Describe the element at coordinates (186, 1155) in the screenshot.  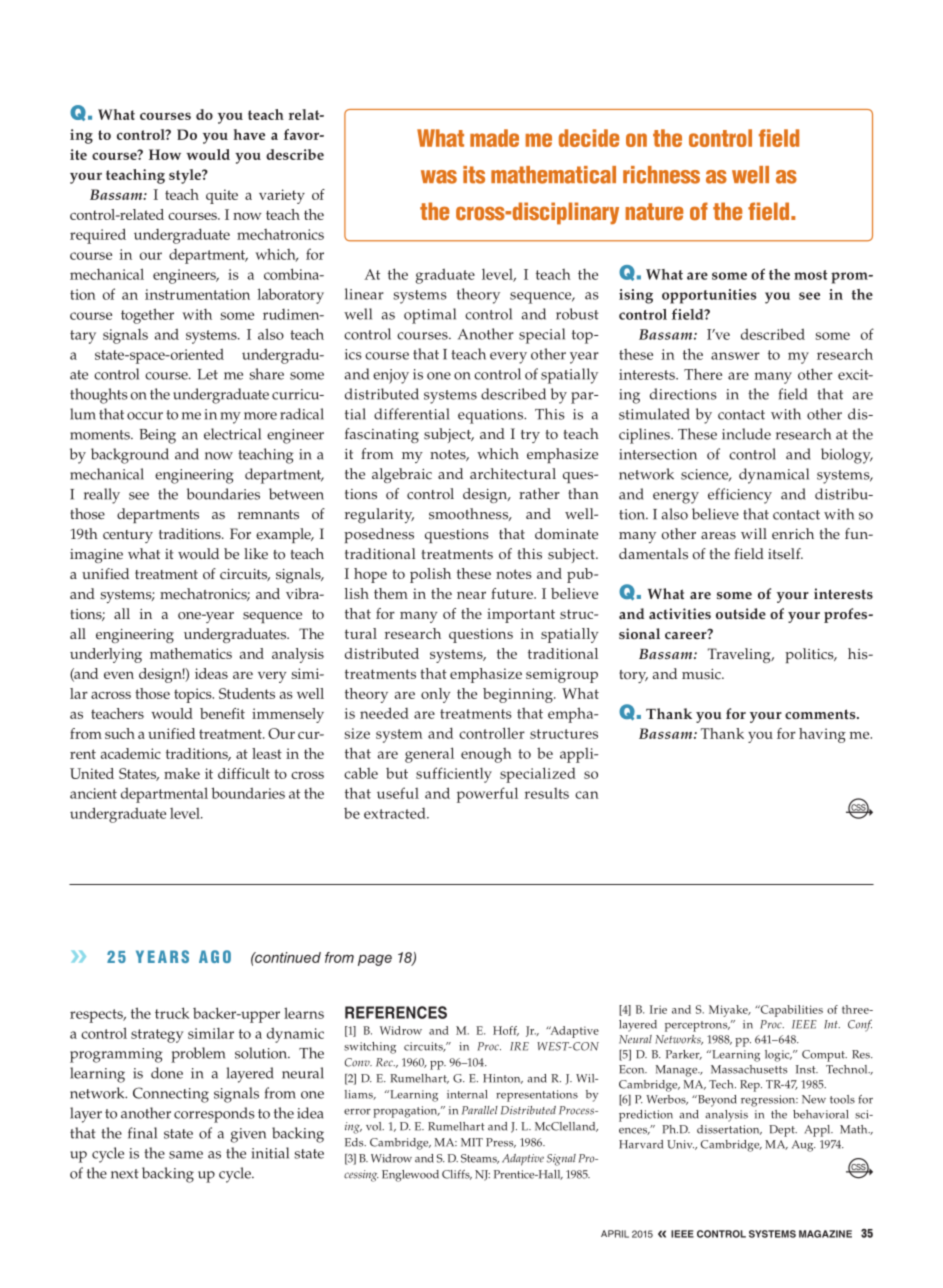
I see `same` at that location.
